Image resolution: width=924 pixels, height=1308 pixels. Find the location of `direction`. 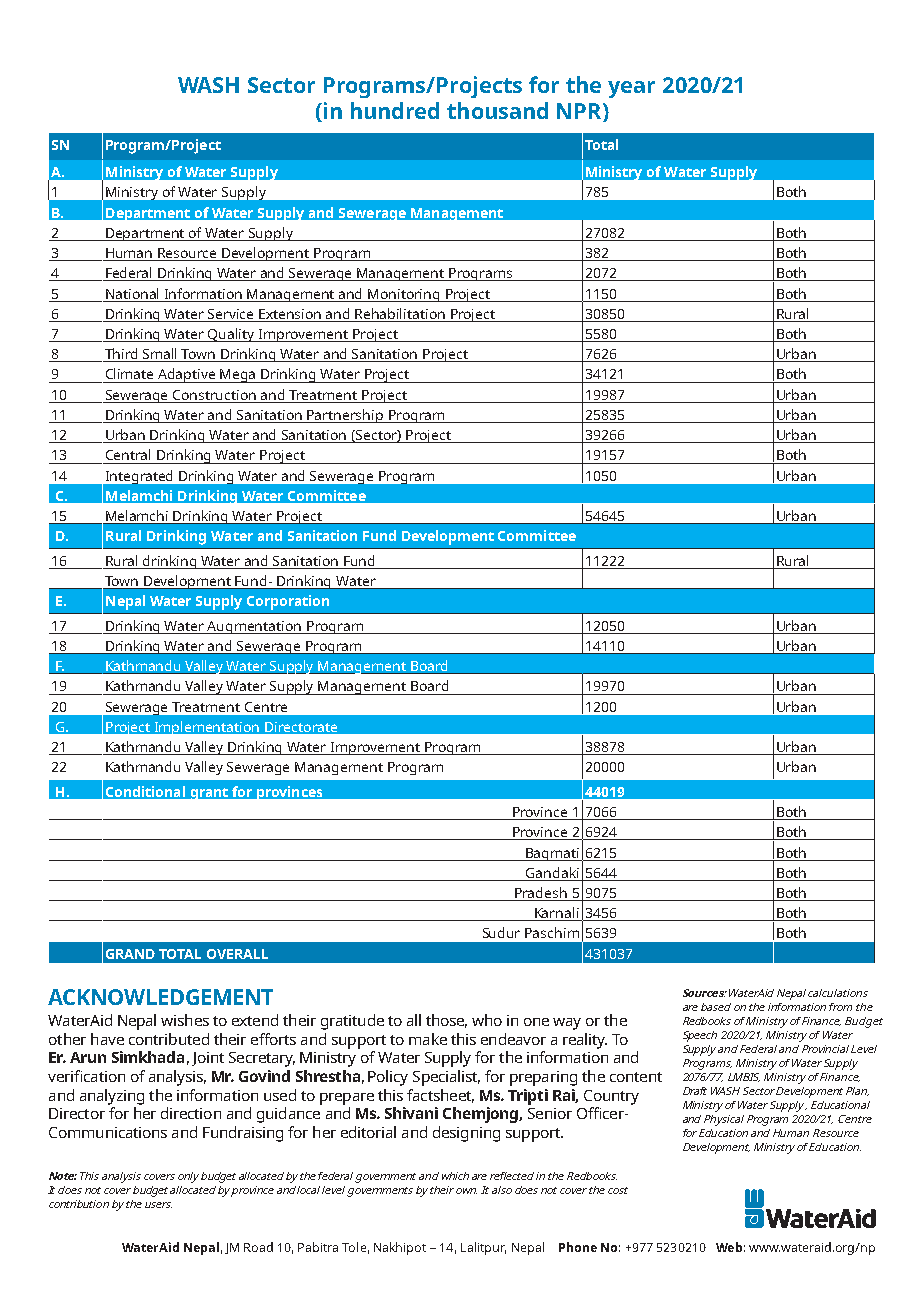

direction is located at coordinates (191, 1113).
